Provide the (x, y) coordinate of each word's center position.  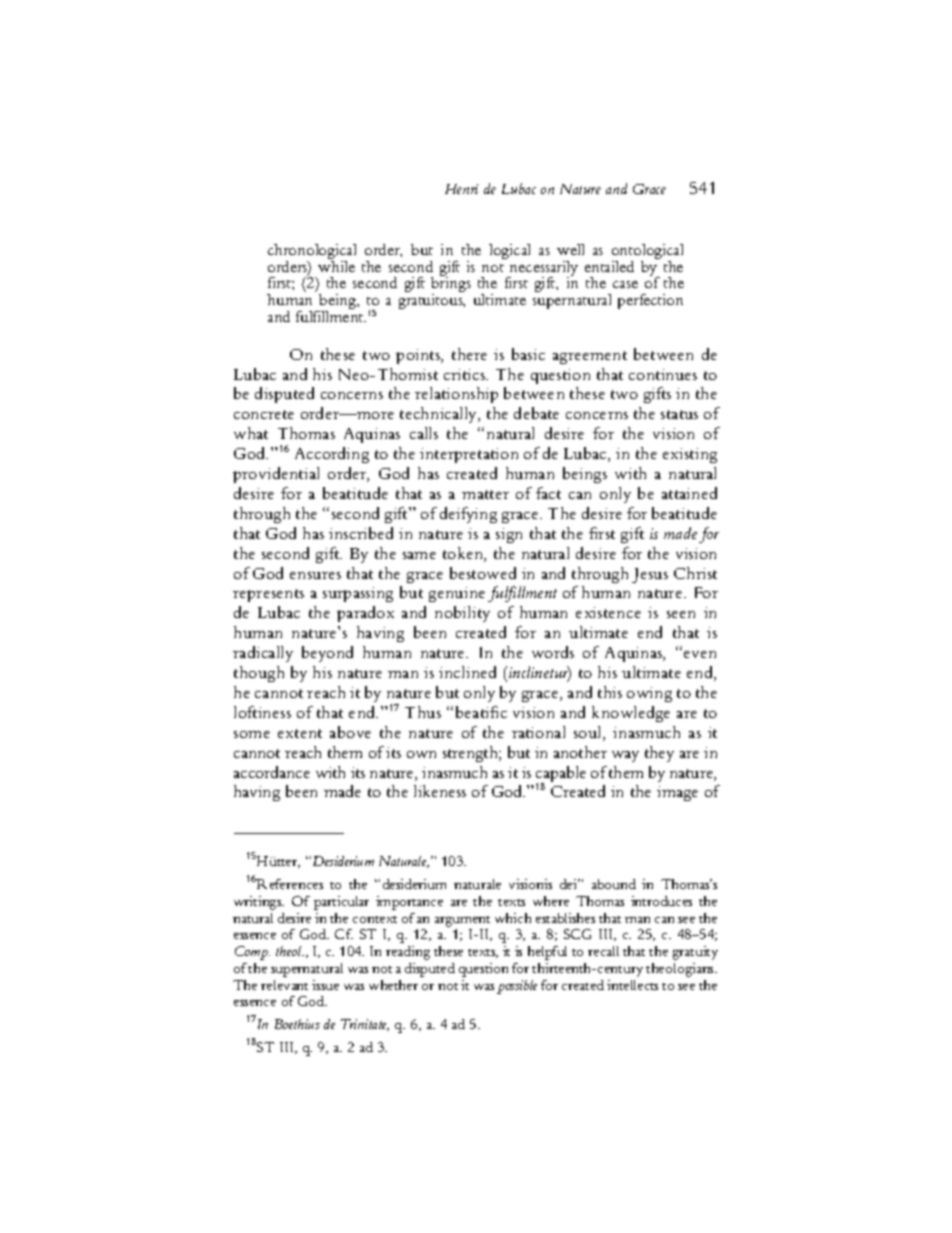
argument (462, 921)
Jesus (650, 575)
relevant (284, 985)
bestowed (483, 573)
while (336, 265)
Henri (461, 189)
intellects (632, 985)
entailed (609, 266)
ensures (315, 575)
